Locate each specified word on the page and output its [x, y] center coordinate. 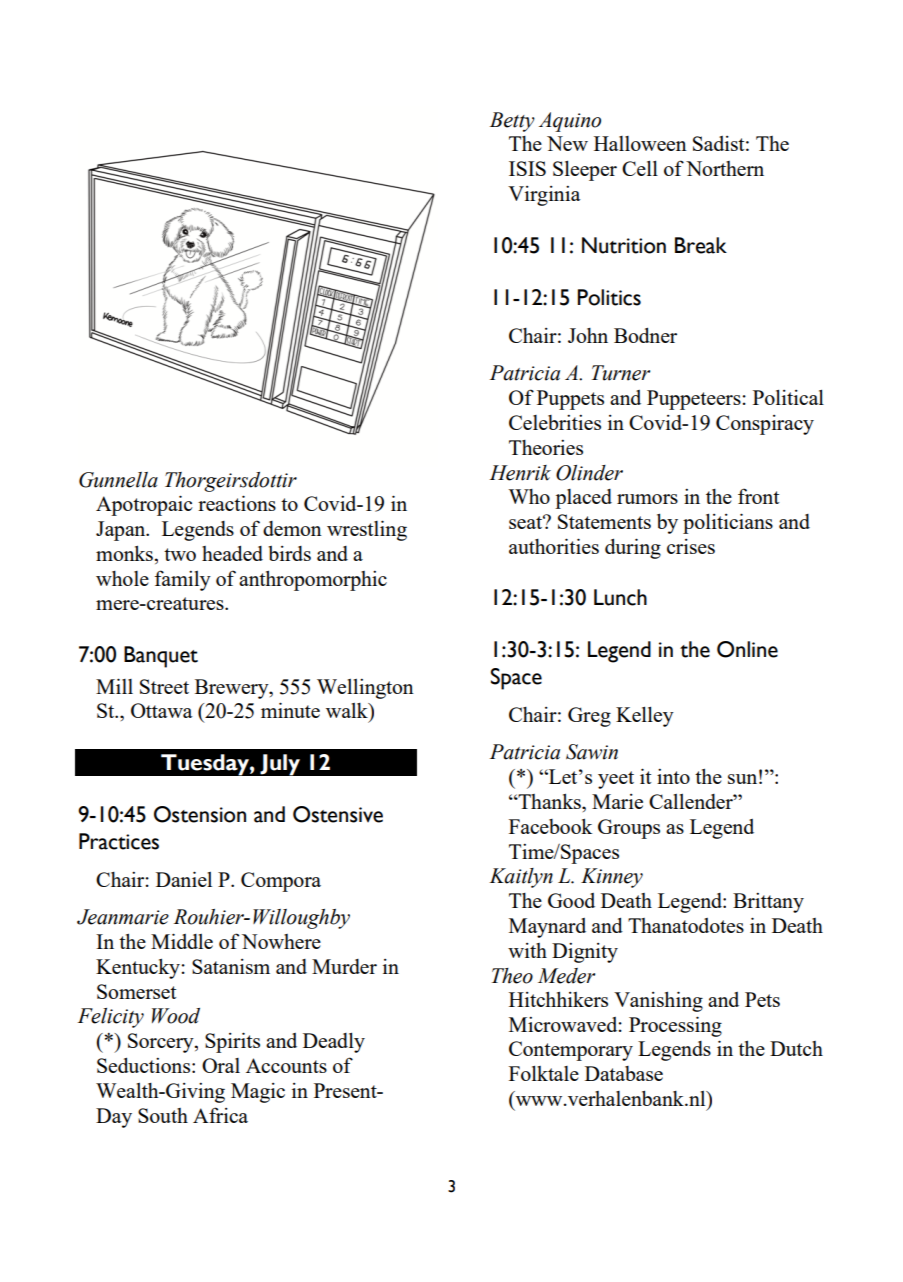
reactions [237, 503]
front [758, 496]
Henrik [520, 473]
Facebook [550, 826]
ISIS [527, 168]
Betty [512, 122]
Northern [725, 168]
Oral [221, 1065]
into [673, 776]
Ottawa [162, 710]
